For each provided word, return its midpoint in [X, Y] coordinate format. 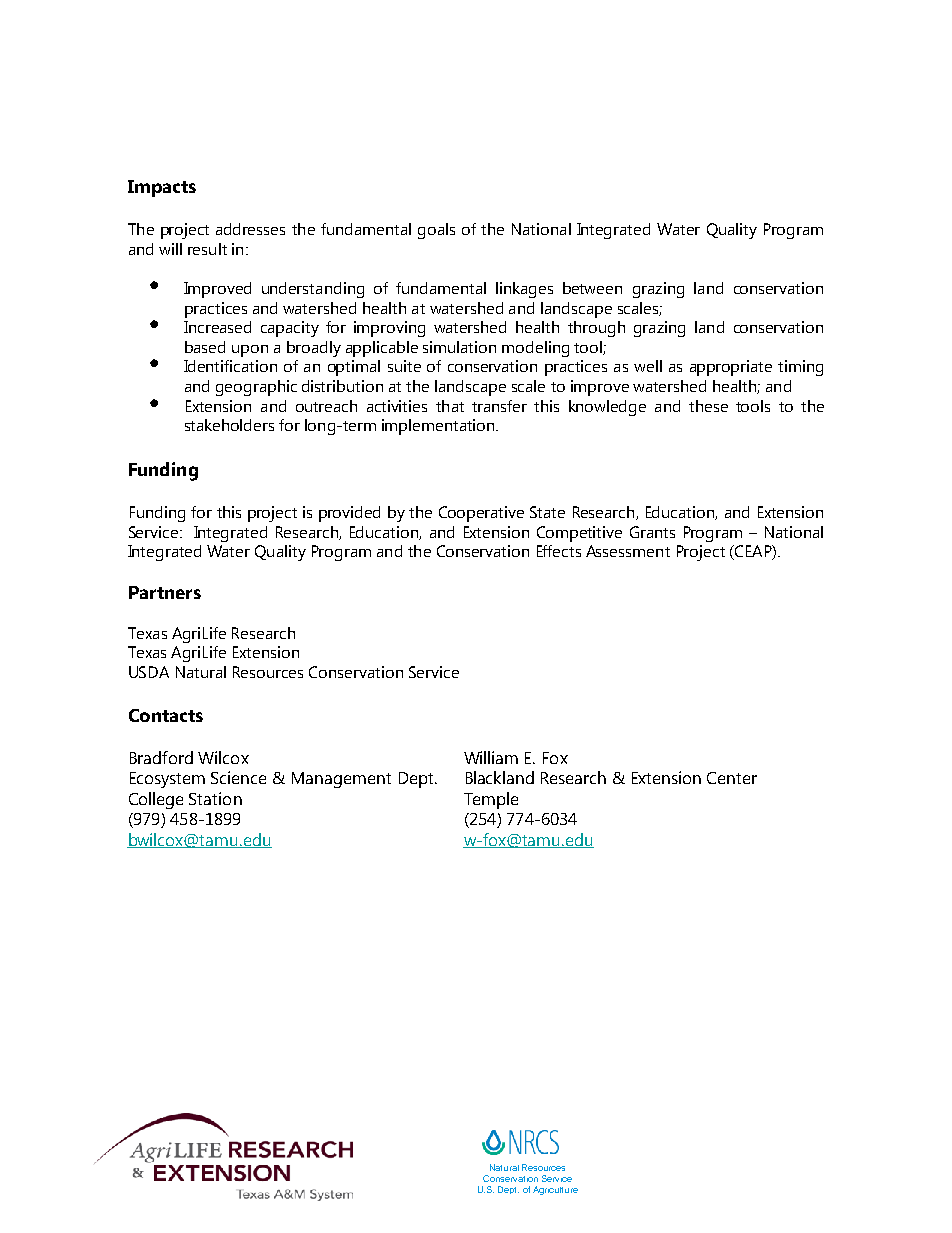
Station [215, 798]
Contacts [166, 715]
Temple [491, 800]
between [592, 288]
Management [341, 780]
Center [732, 778]
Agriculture [555, 1190]
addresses [250, 229]
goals [436, 231]
